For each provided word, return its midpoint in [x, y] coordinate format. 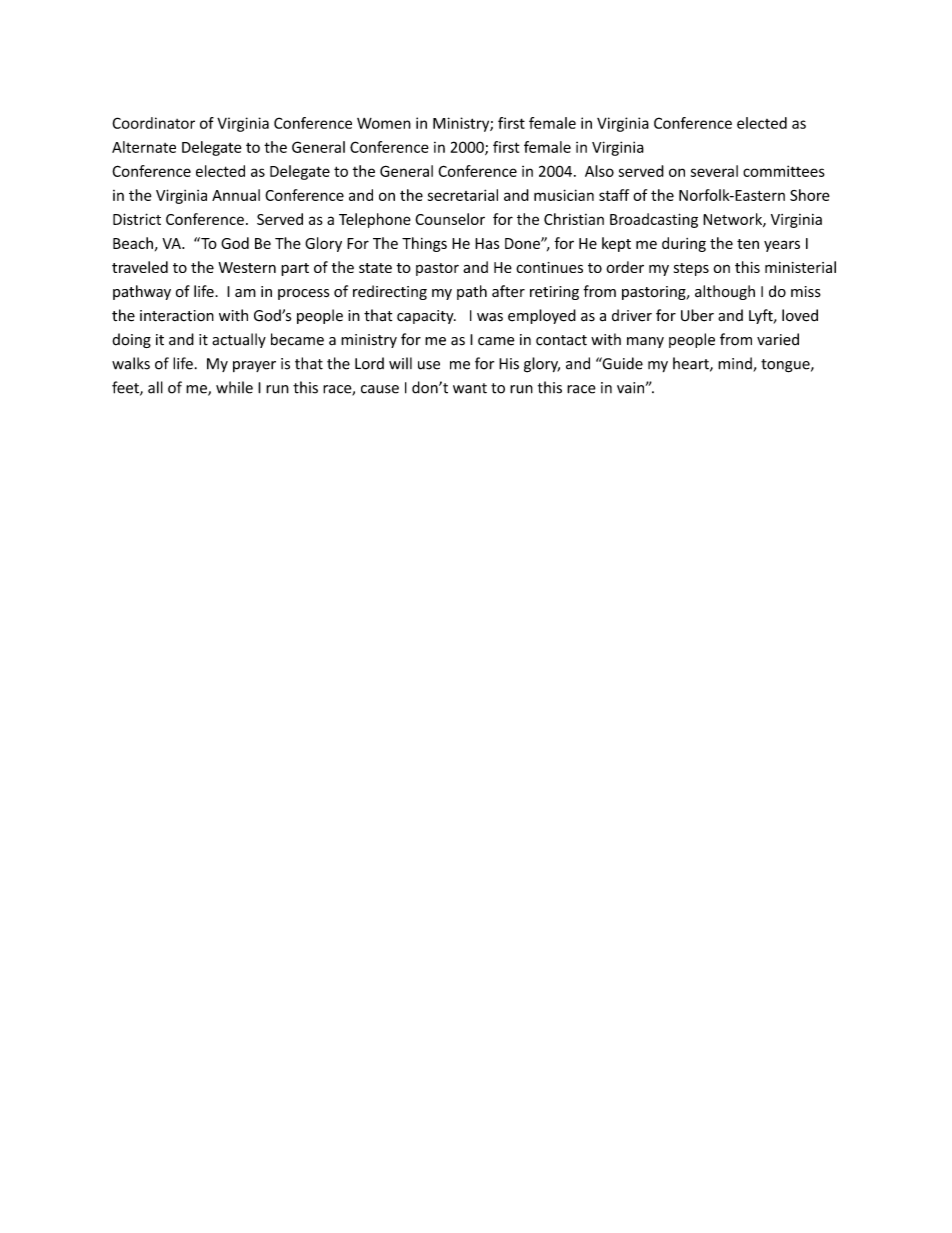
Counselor [450, 219]
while [234, 387]
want [470, 388]
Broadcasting [654, 220]
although [725, 292]
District [137, 219]
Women [384, 123]
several [714, 171]
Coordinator [153, 123]
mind [736, 364]
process [303, 294]
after [508, 291]
